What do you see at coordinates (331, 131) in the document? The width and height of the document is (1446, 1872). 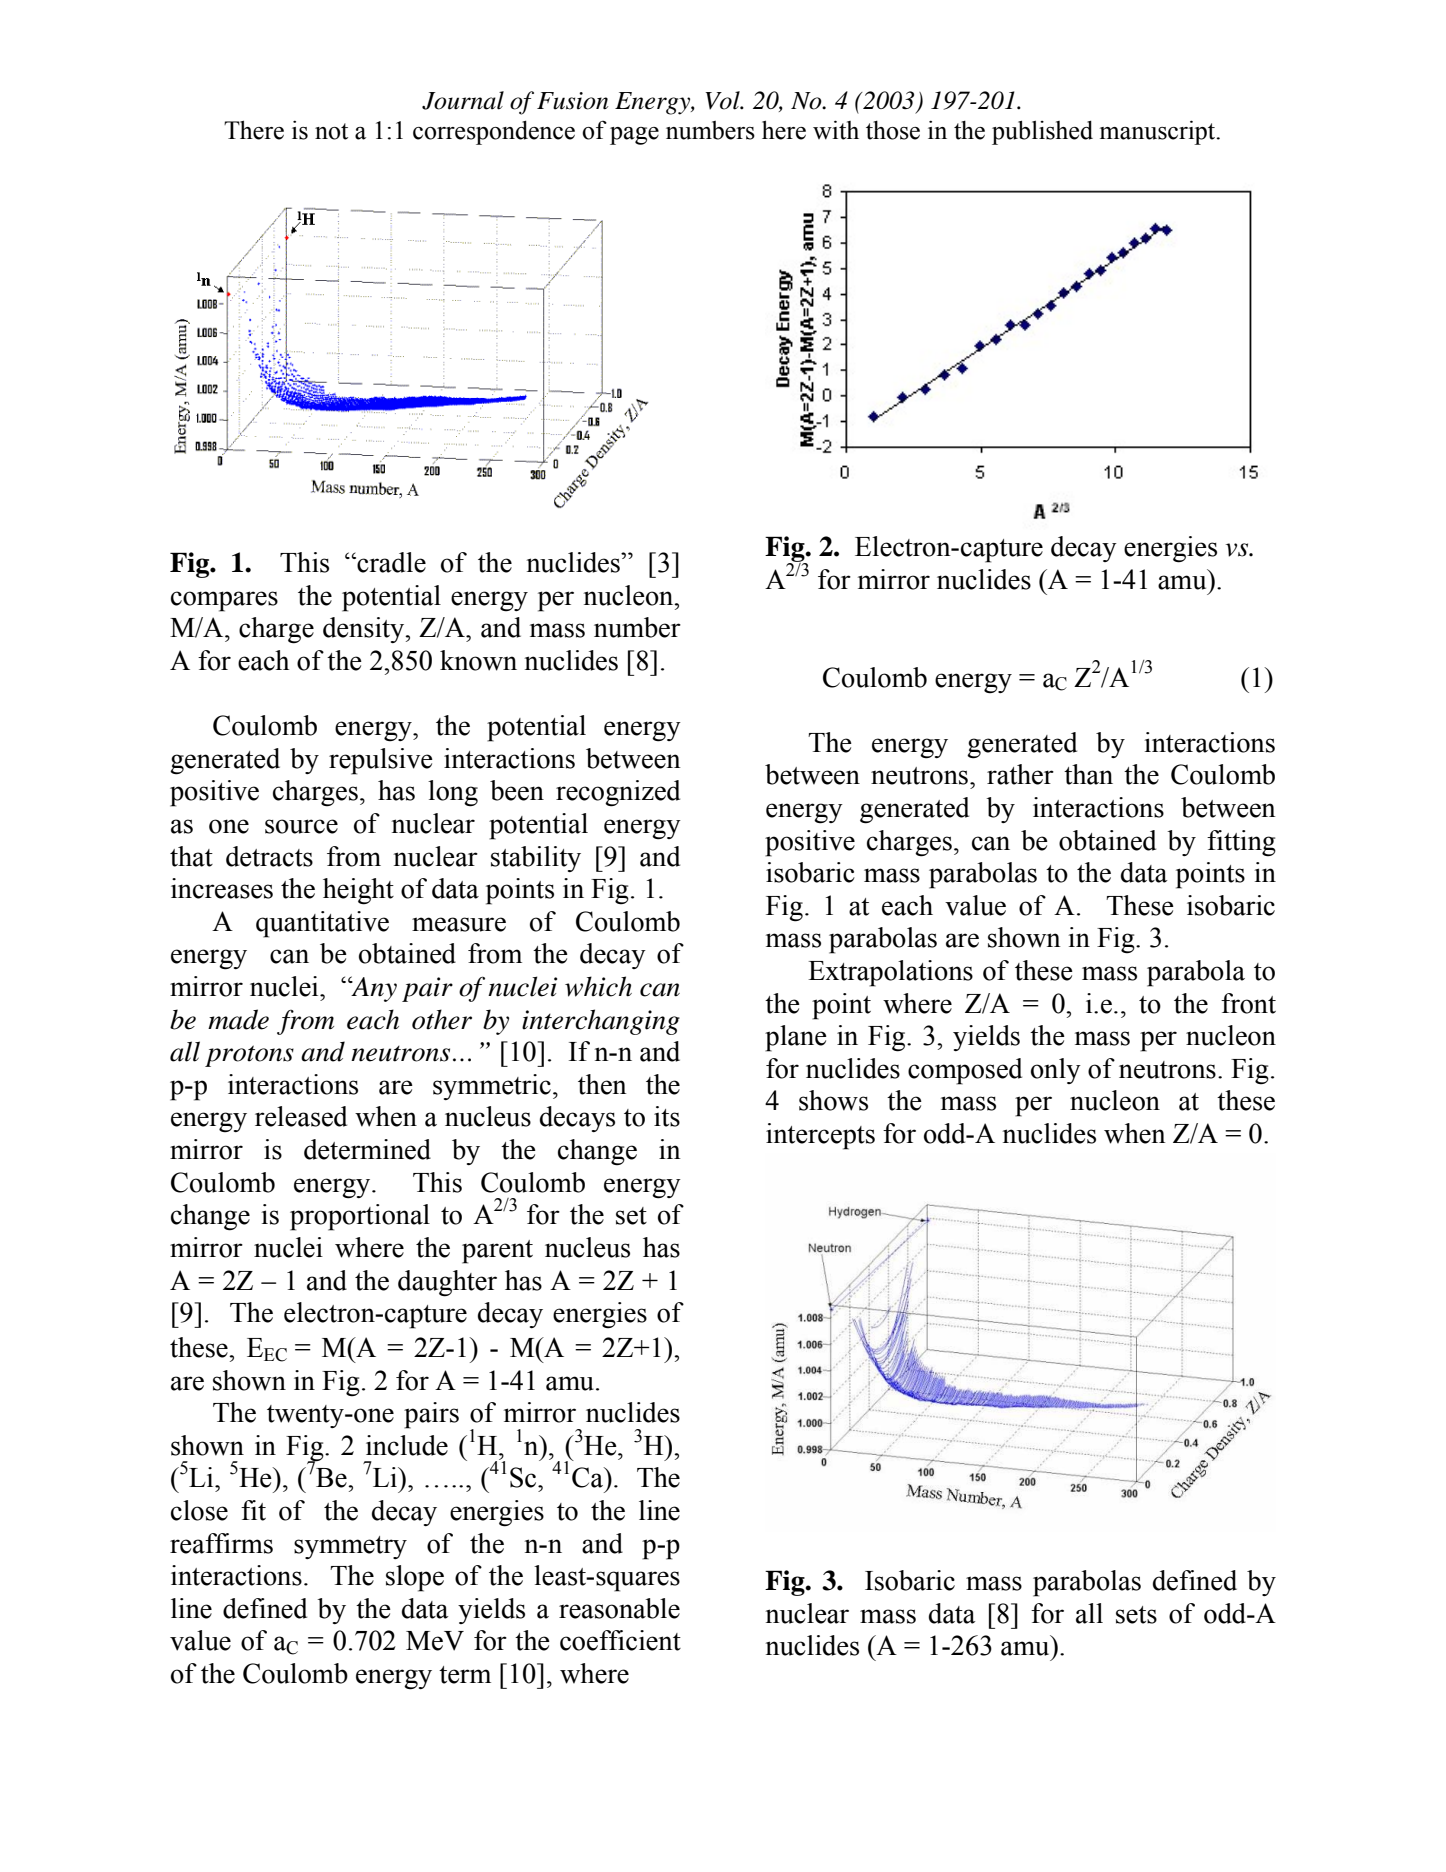 I see `not` at bounding box center [331, 131].
